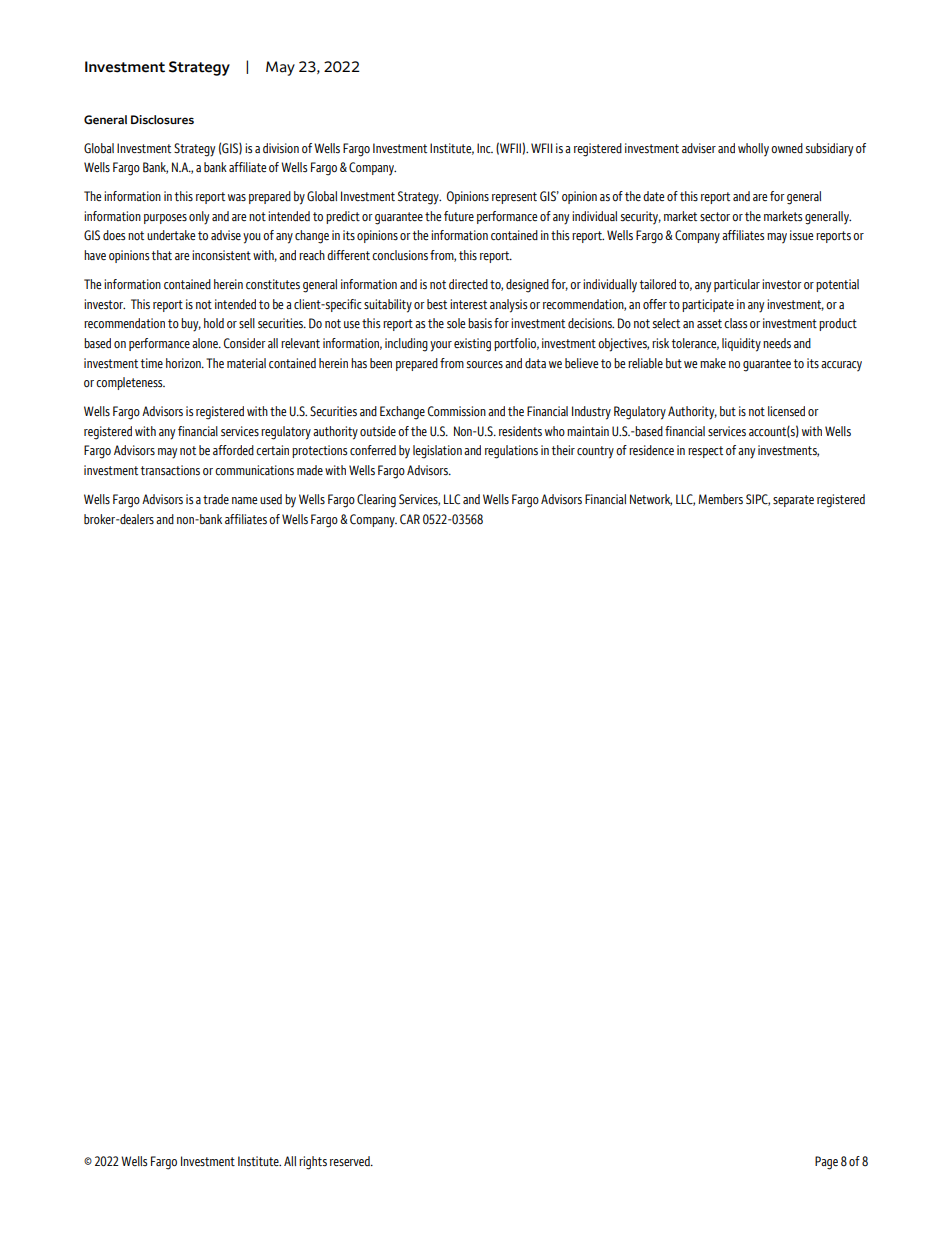 This screenshot has width=952, height=1233. What do you see at coordinates (313, 1163) in the screenshot?
I see `rights` at bounding box center [313, 1163].
